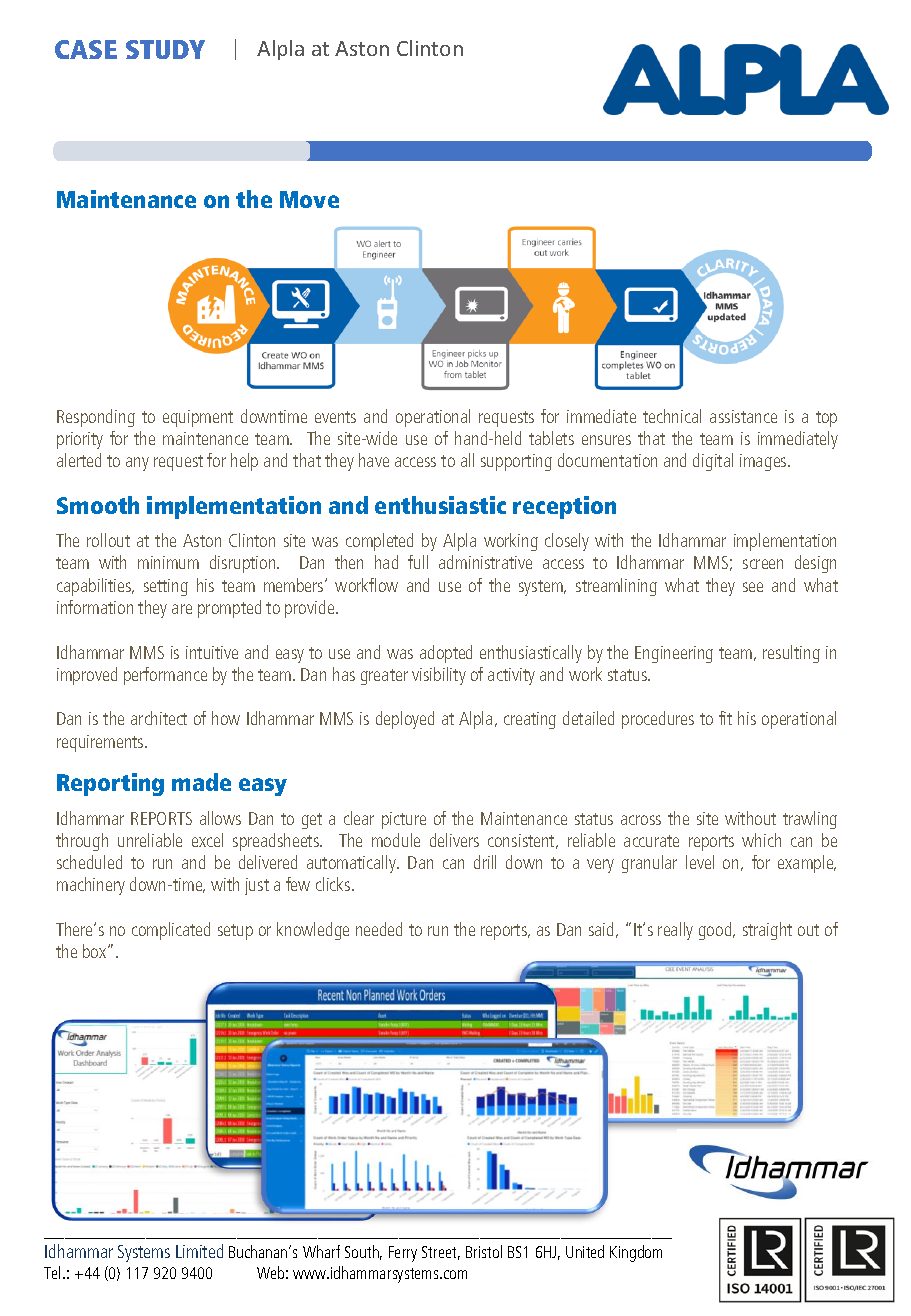  Describe the element at coordinates (309, 199) in the screenshot. I see `Move` at that location.
